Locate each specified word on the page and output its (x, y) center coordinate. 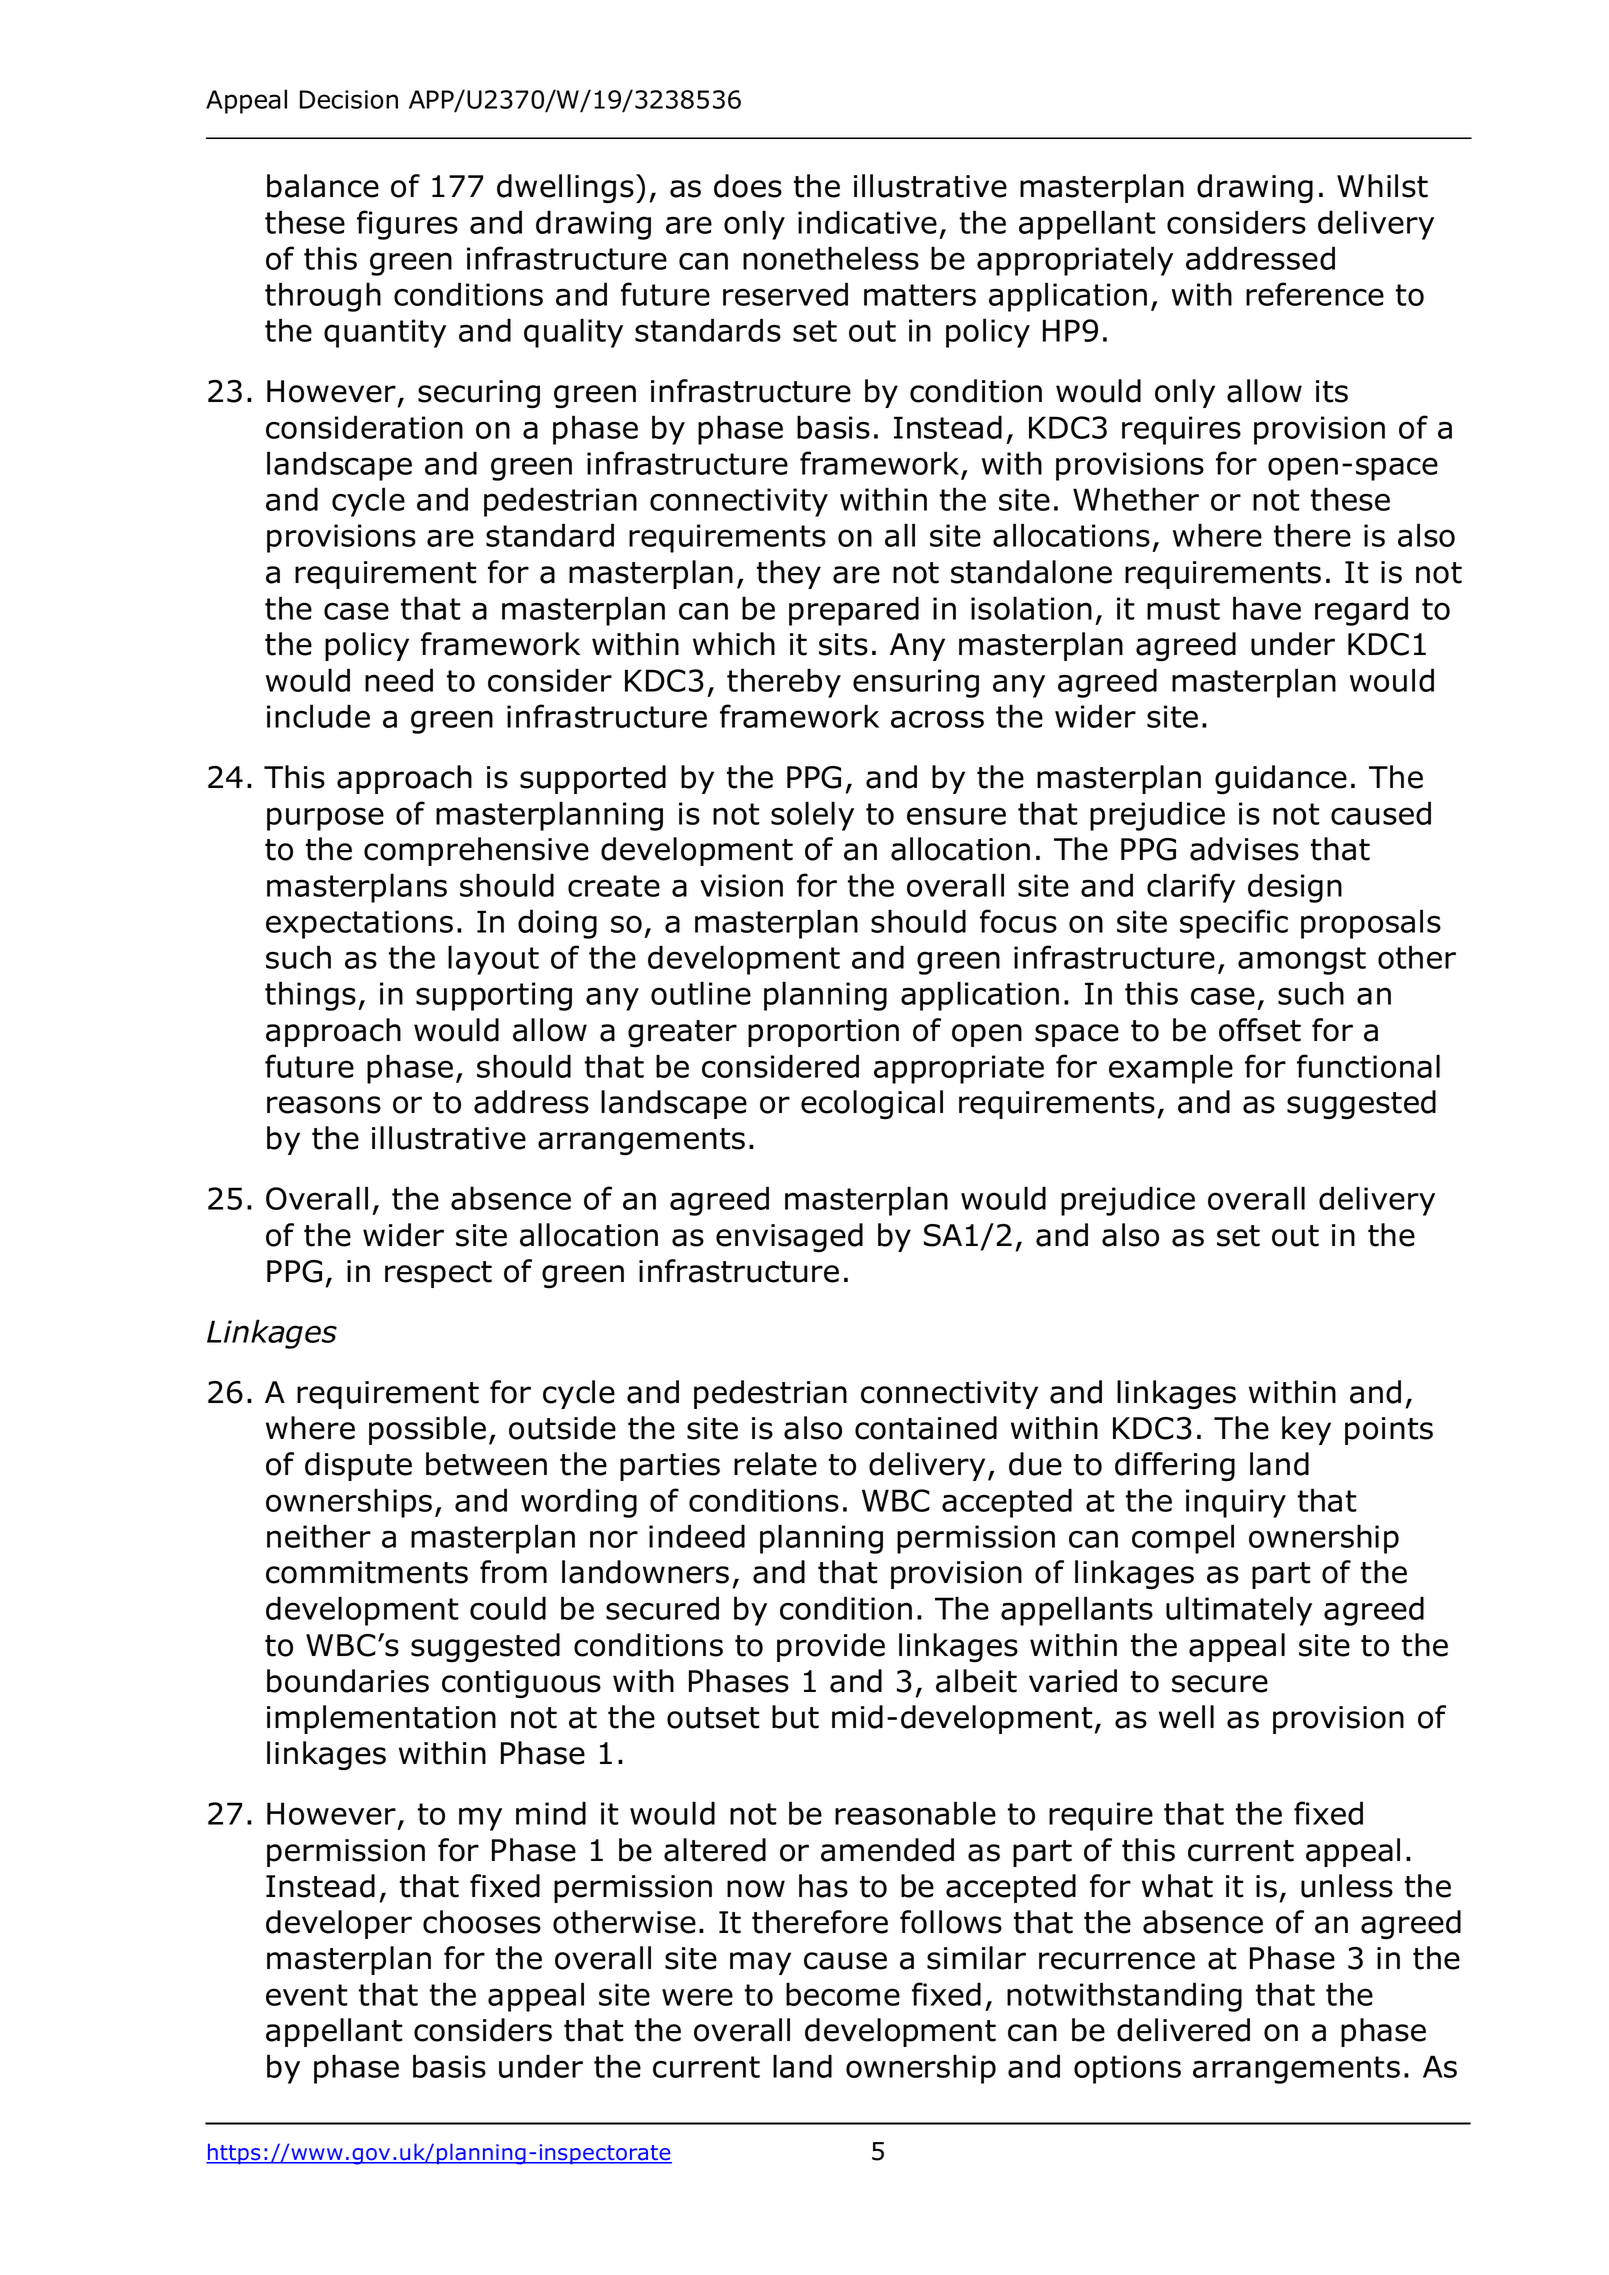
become (843, 1994)
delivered (1183, 2030)
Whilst (1382, 186)
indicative (867, 222)
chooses (482, 1922)
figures (407, 225)
